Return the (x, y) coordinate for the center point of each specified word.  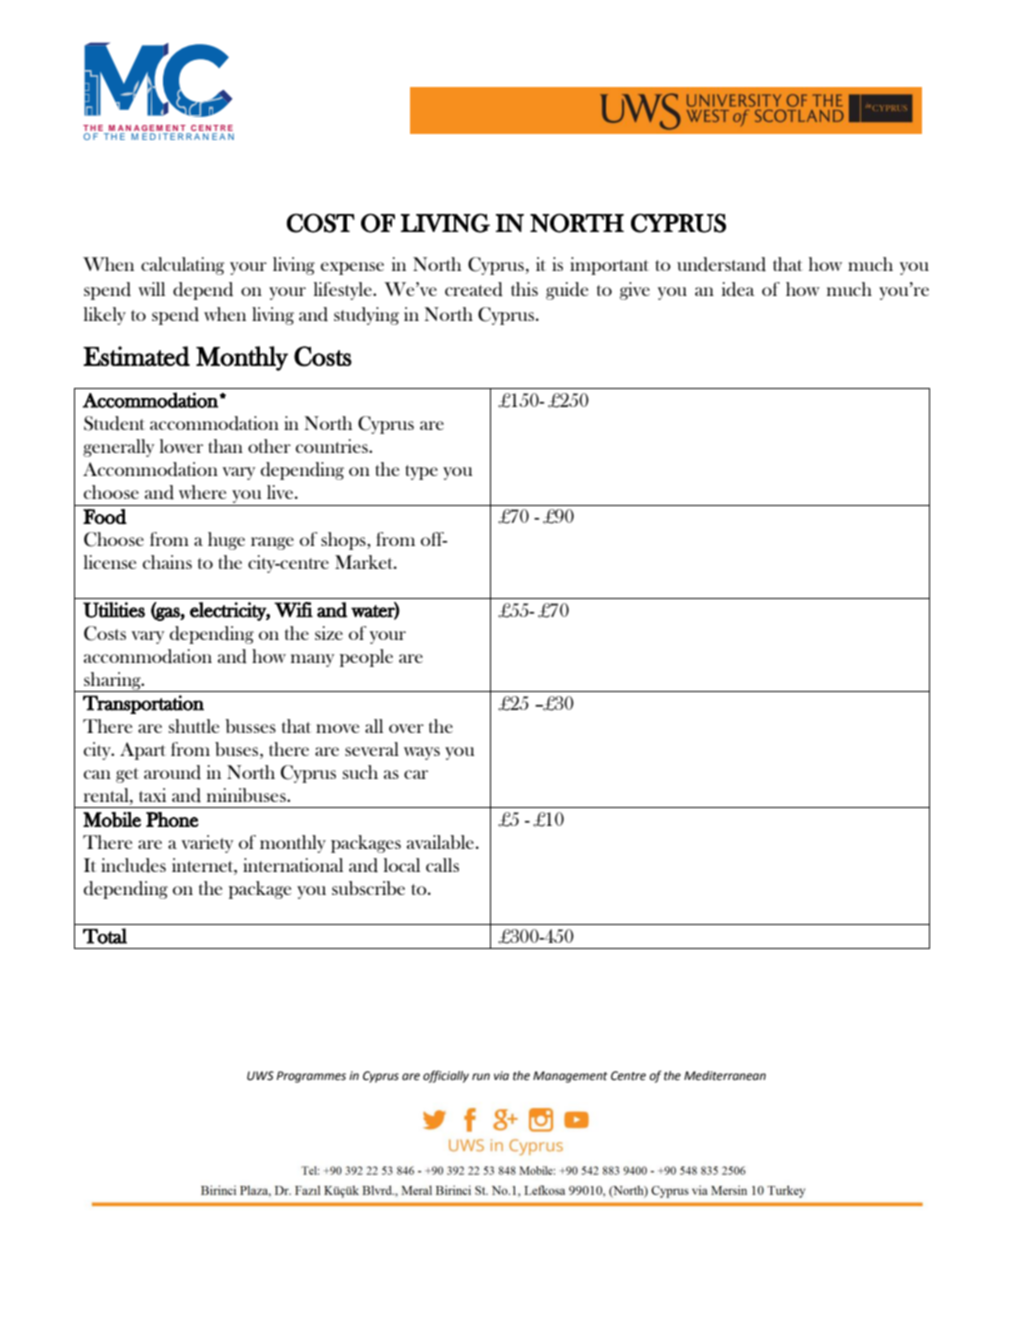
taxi (152, 795)
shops (344, 541)
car (416, 774)
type (421, 472)
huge (226, 541)
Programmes (311, 1077)
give (635, 291)
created (474, 289)
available (440, 842)
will (151, 289)
